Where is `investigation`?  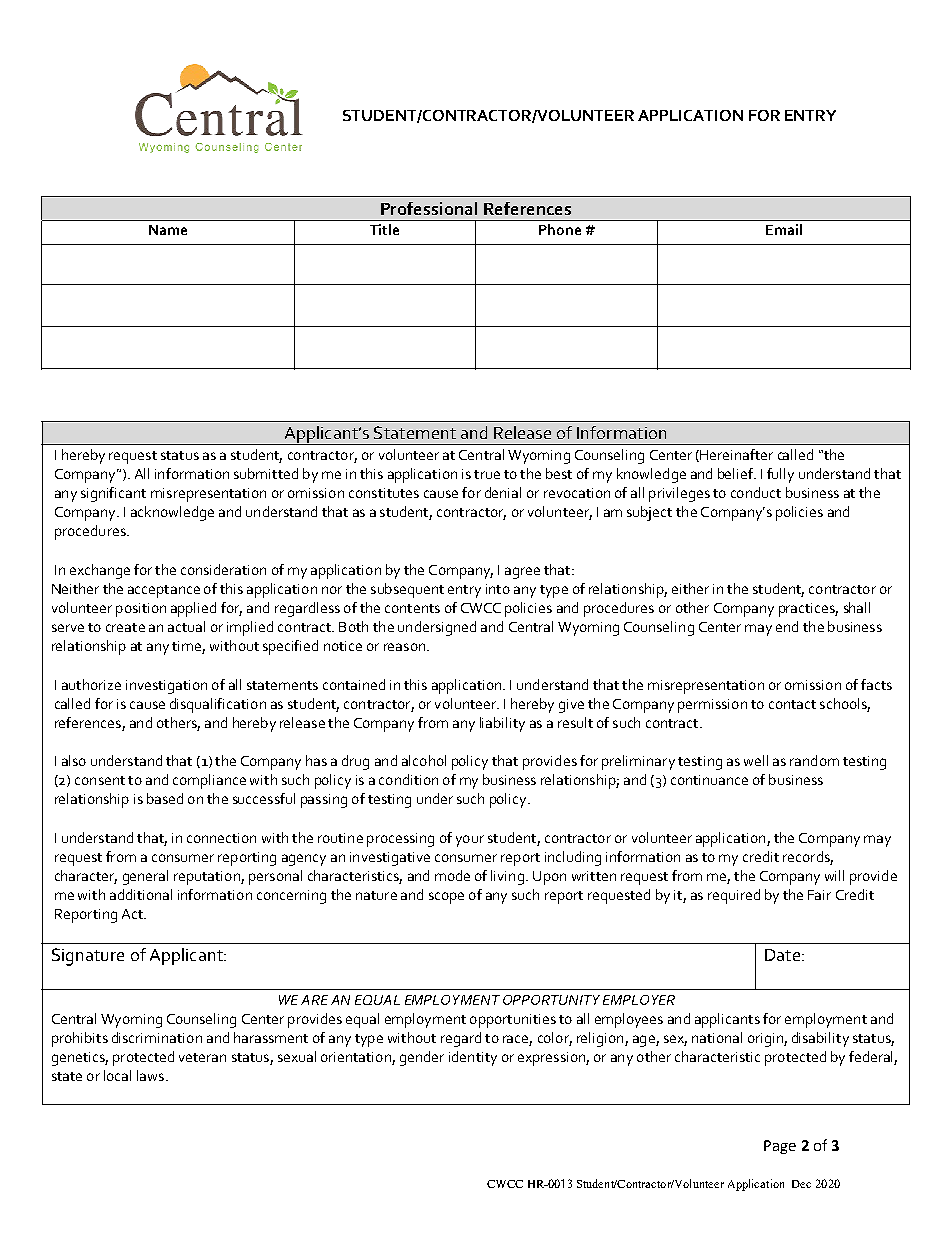
investigation is located at coordinates (166, 687).
